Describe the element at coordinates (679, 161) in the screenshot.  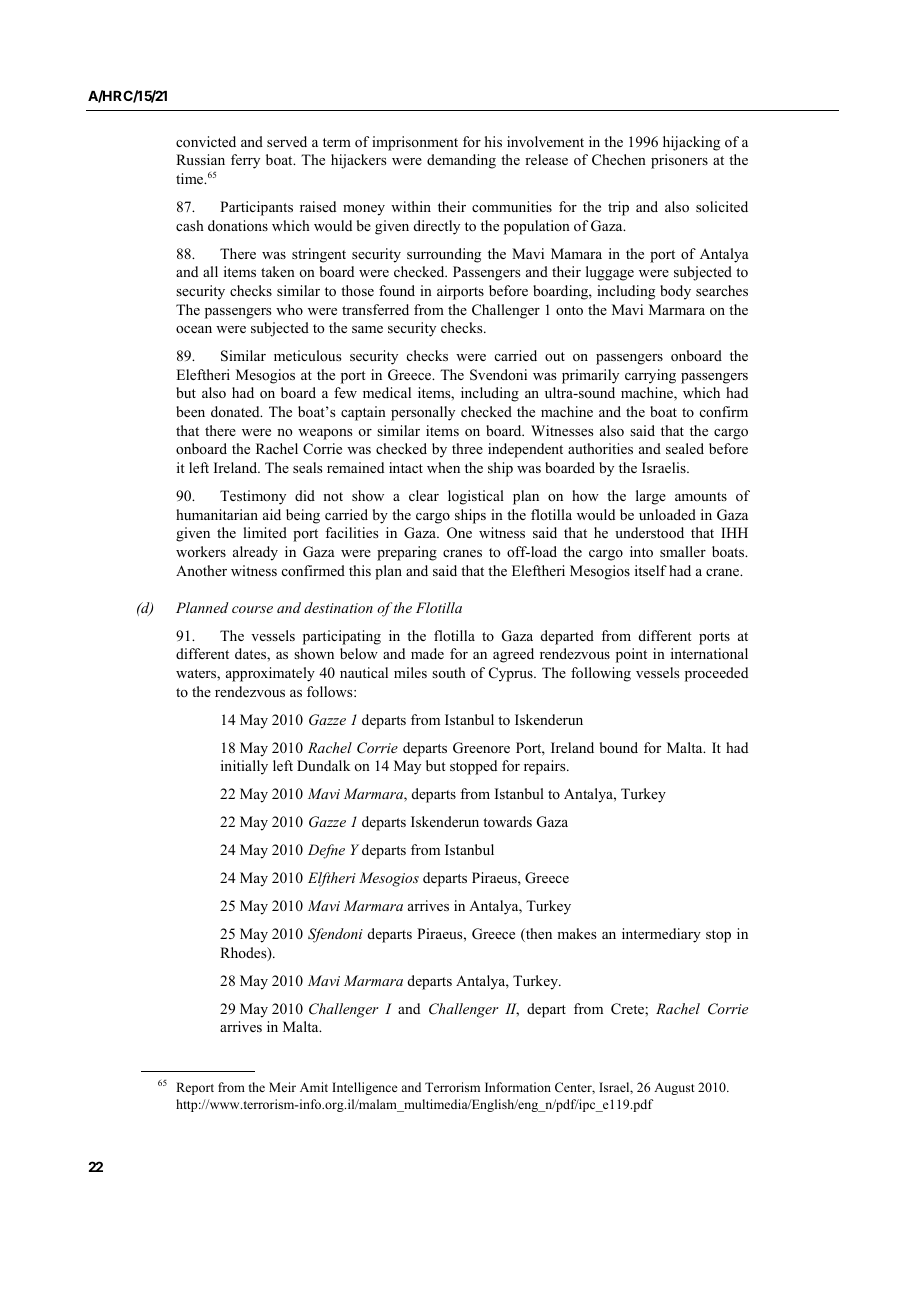
I see `prisoners` at that location.
